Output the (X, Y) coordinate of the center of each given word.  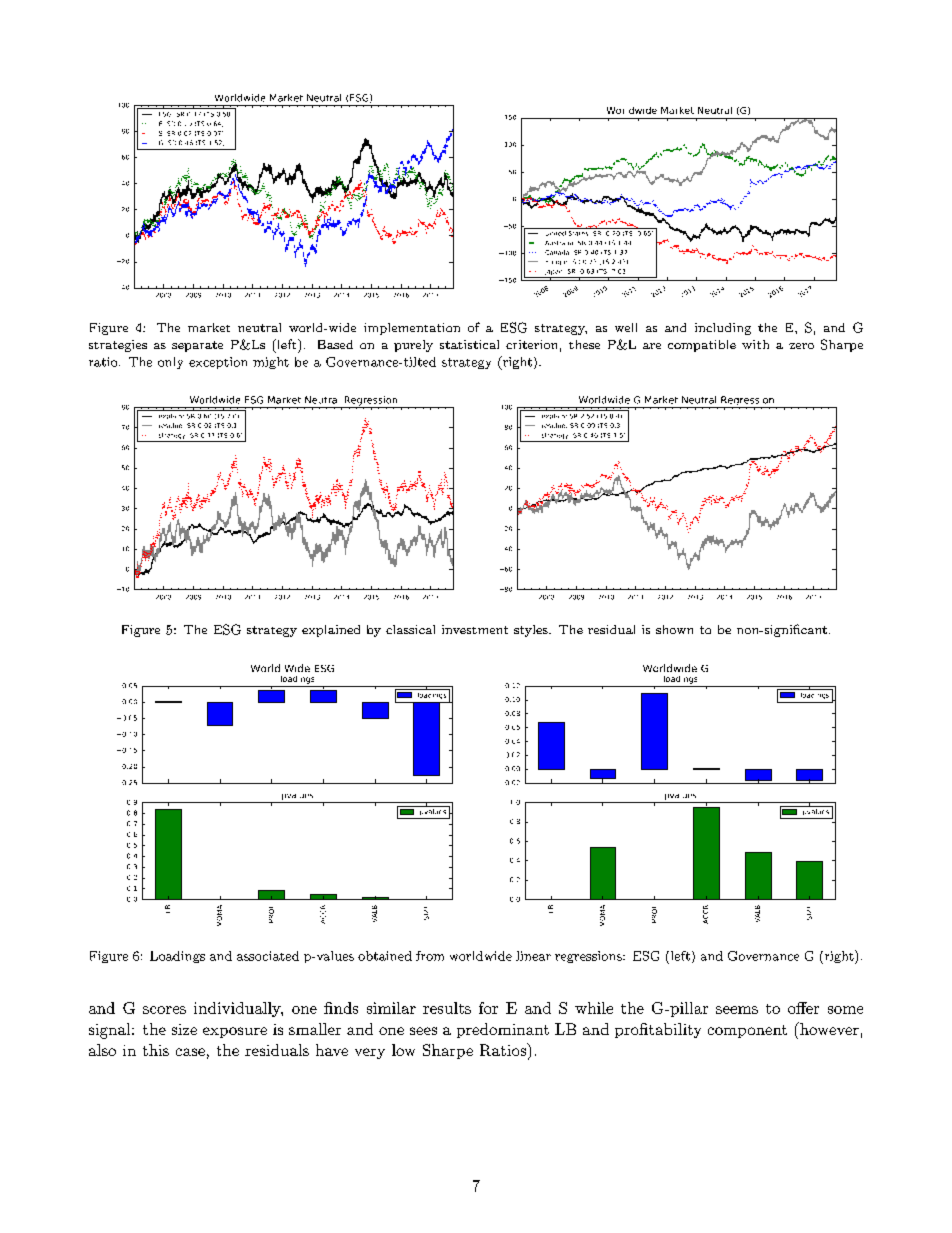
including (723, 329)
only (170, 363)
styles (532, 631)
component (747, 1031)
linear (533, 956)
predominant (503, 1030)
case (190, 1052)
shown (674, 629)
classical (410, 629)
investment (475, 629)
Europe (556, 263)
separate (197, 346)
